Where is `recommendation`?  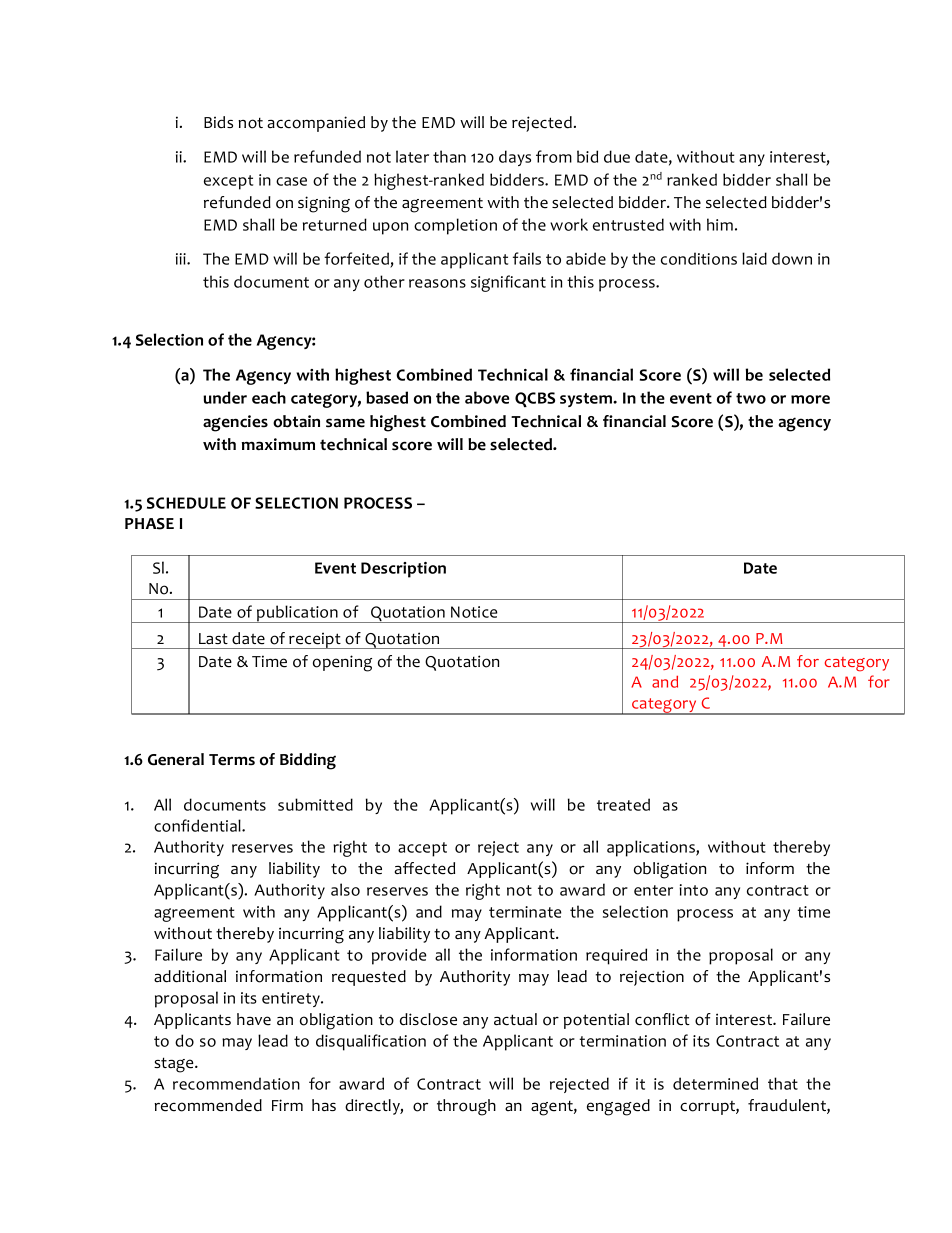
recommendation is located at coordinates (236, 1083).
